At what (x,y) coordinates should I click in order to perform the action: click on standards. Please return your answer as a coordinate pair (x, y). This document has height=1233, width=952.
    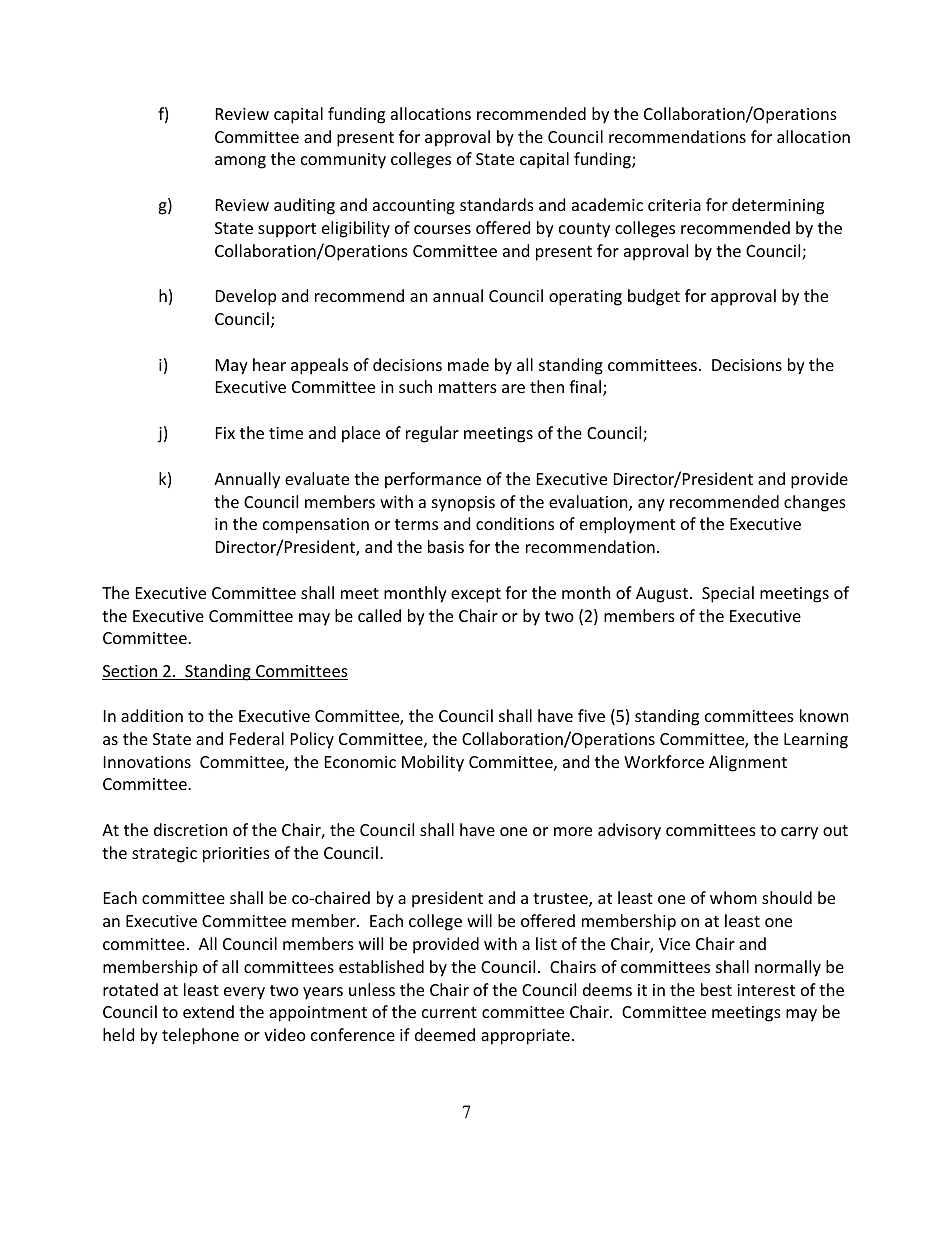
    Looking at the image, I should click on (497, 204).
